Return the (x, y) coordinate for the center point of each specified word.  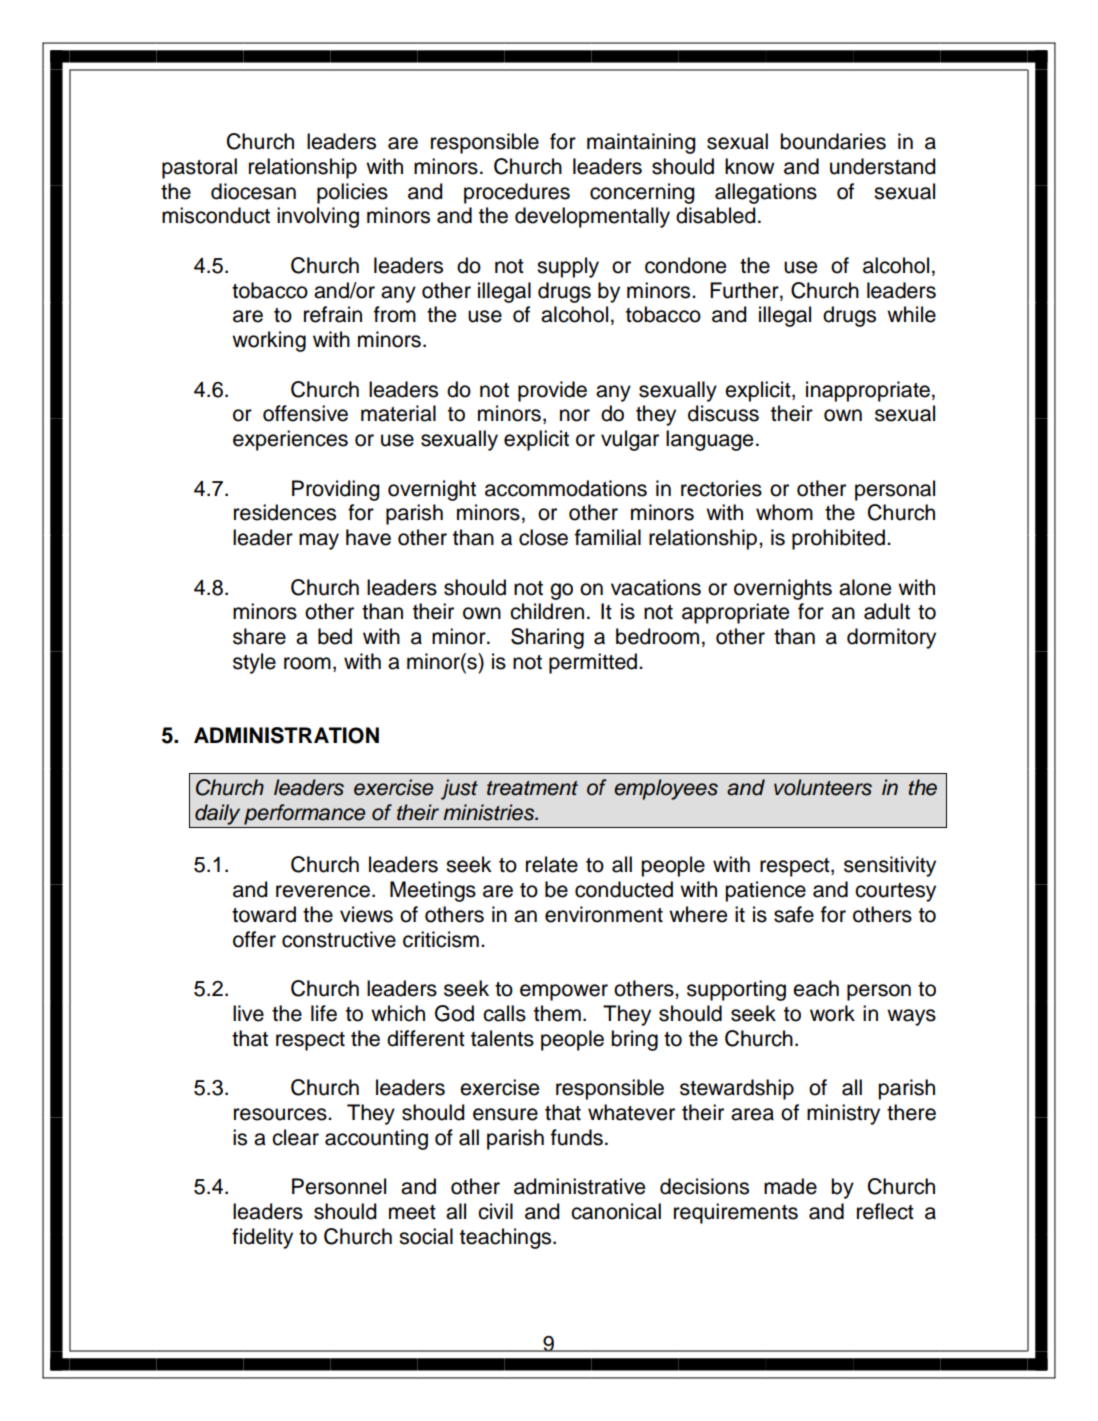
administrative (579, 1186)
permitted (593, 663)
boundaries (833, 141)
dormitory (891, 638)
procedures (517, 193)
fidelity (262, 1238)
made (790, 1186)
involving (318, 217)
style (254, 663)
